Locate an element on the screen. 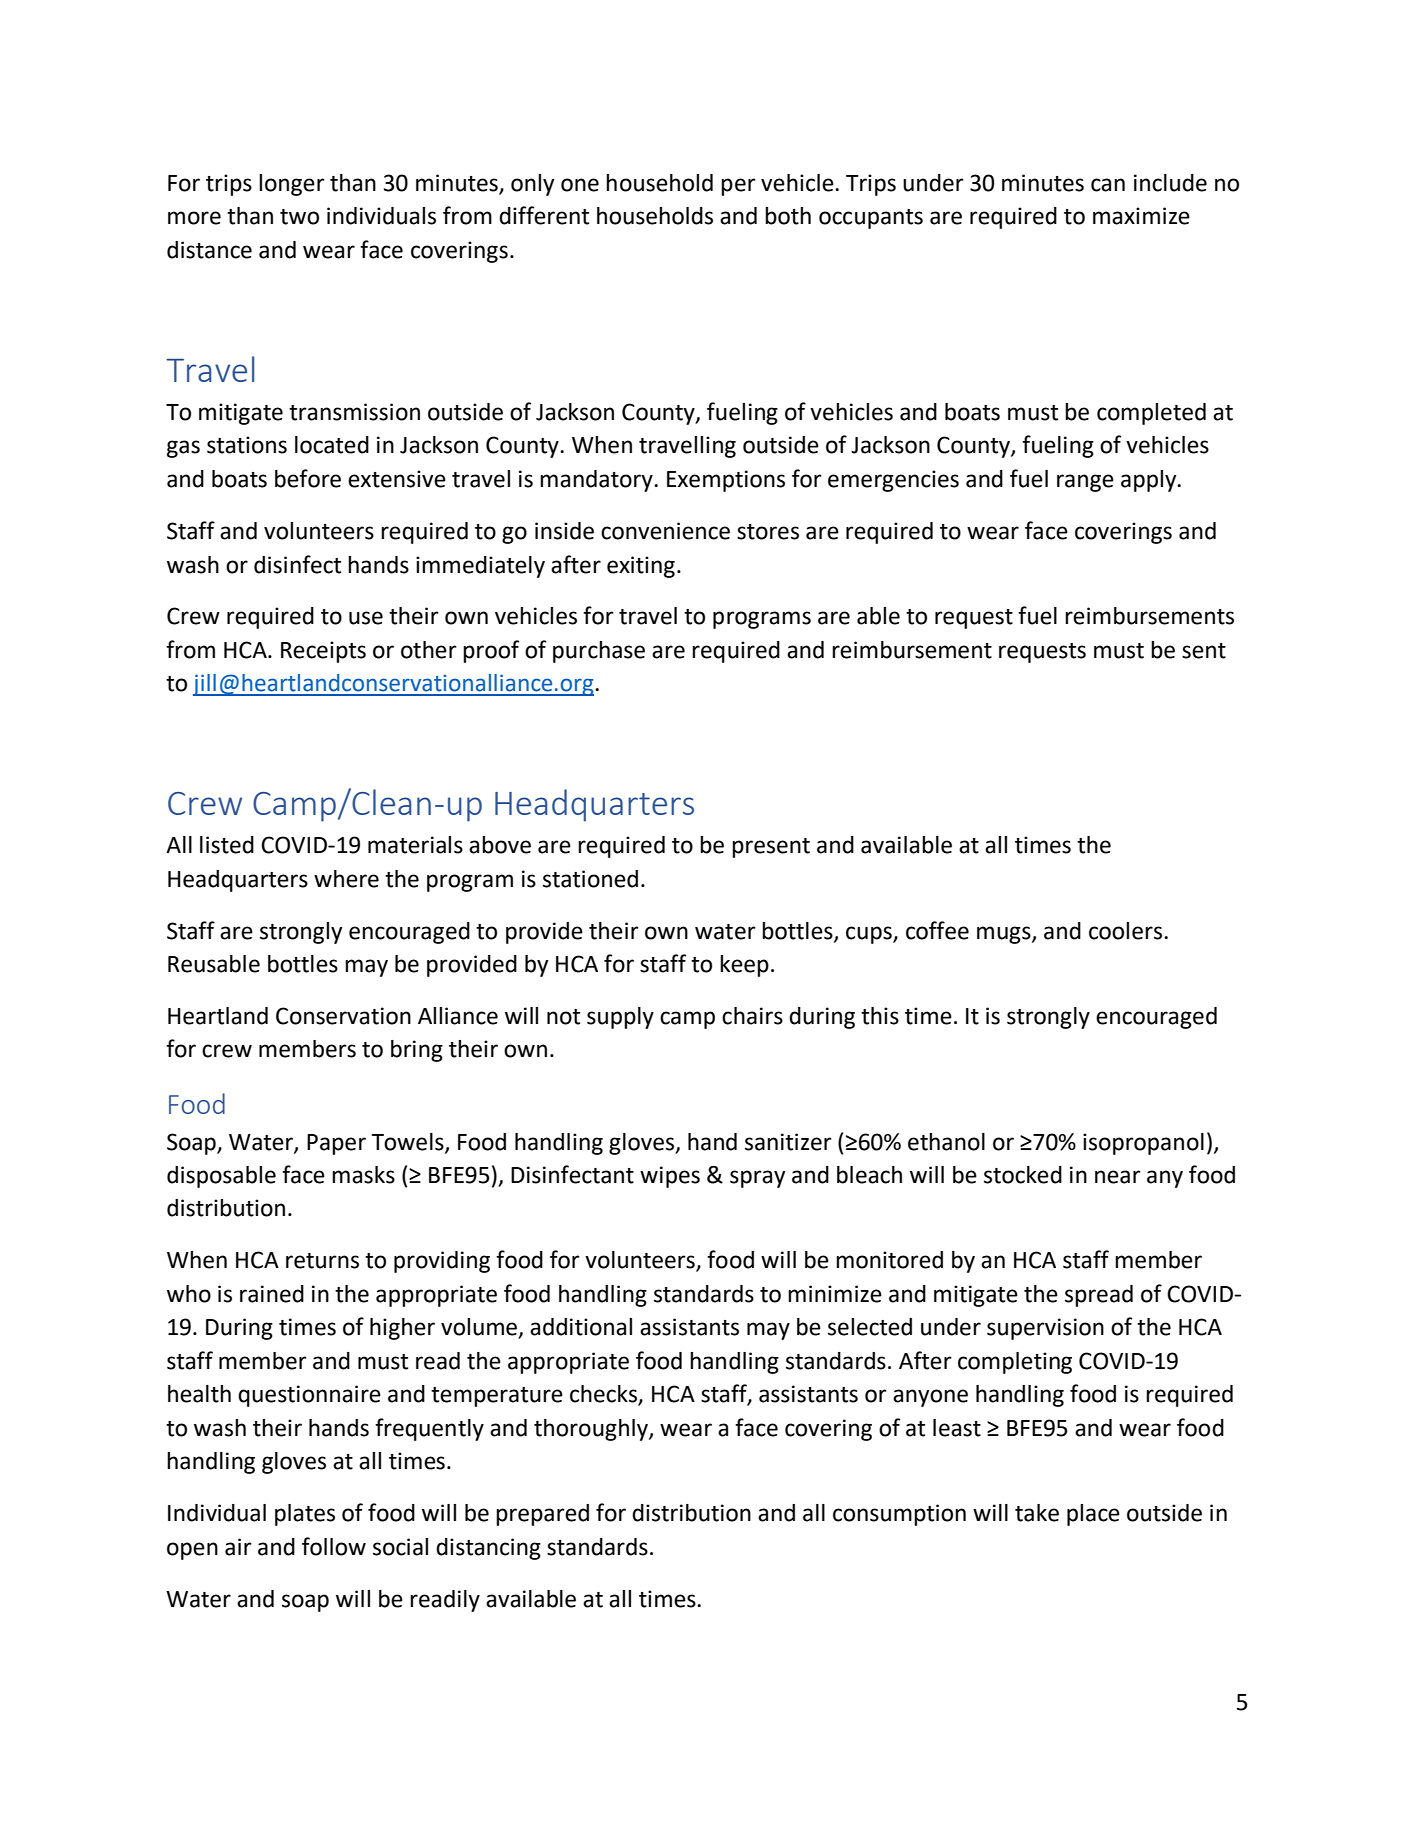  returns is located at coordinates (322, 1261).
